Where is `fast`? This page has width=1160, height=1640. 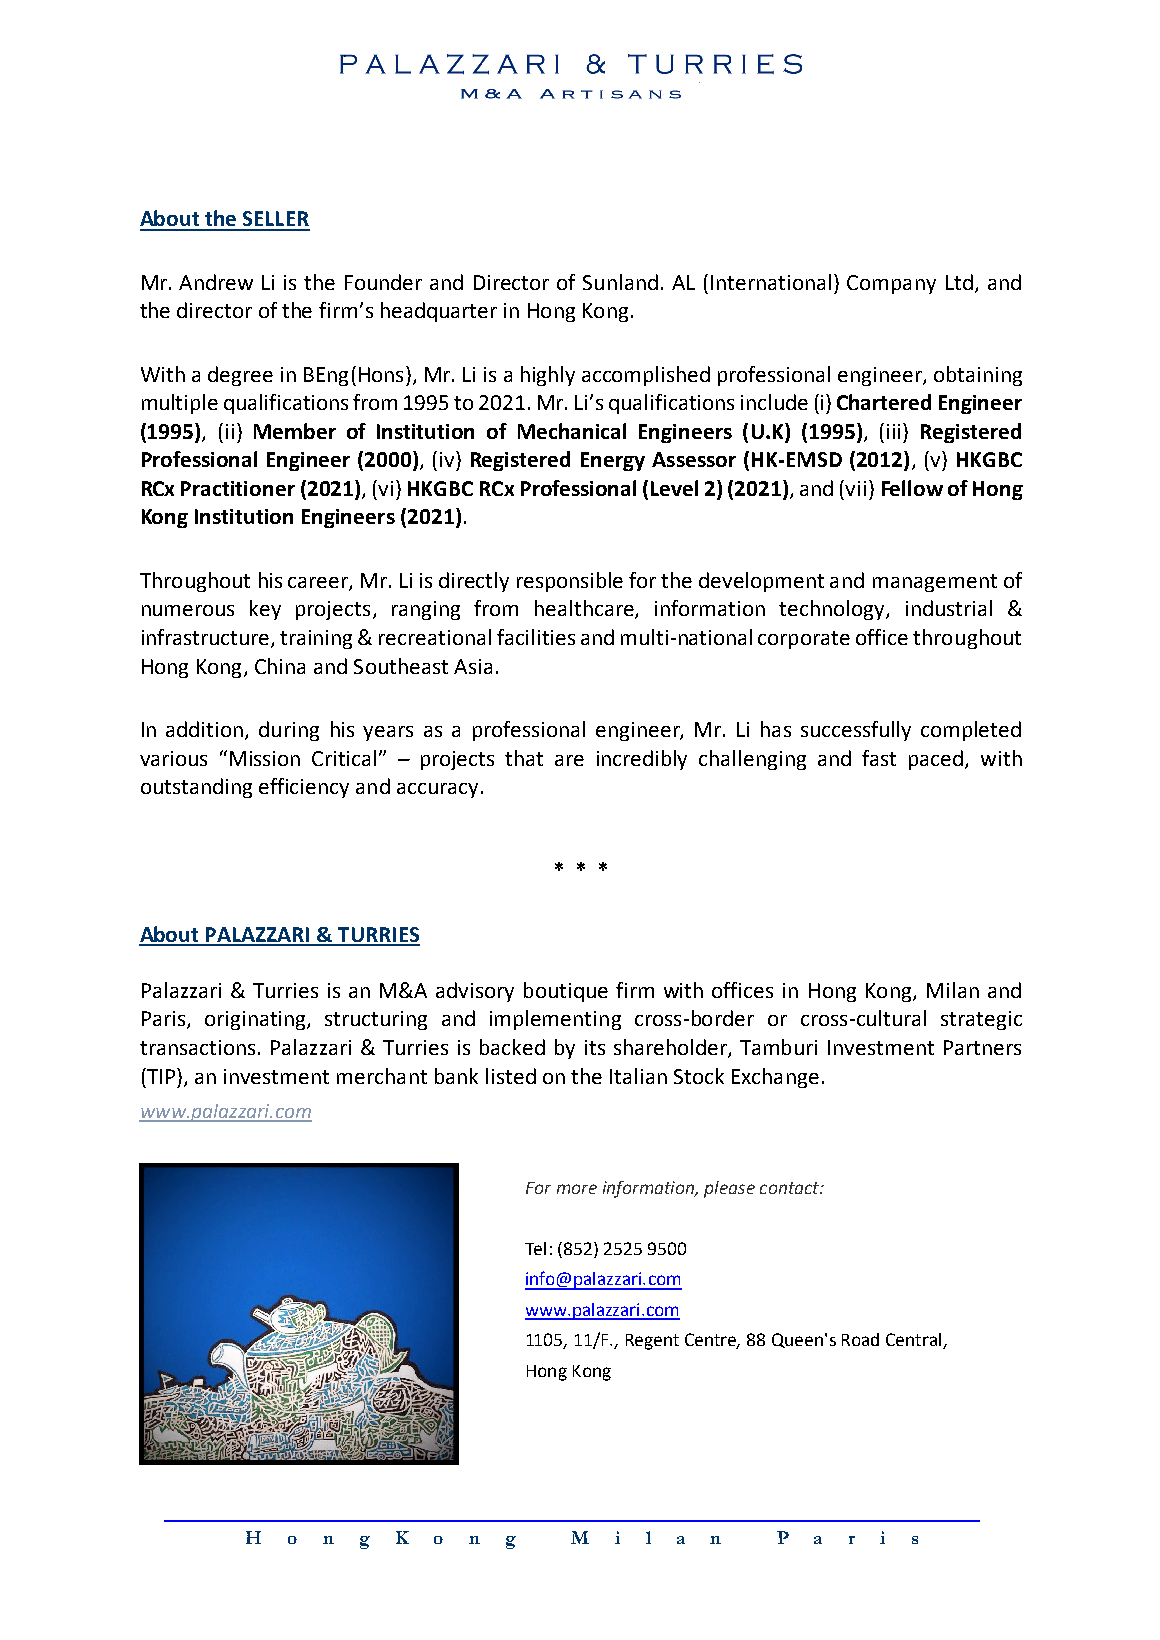
fast is located at coordinates (879, 758).
